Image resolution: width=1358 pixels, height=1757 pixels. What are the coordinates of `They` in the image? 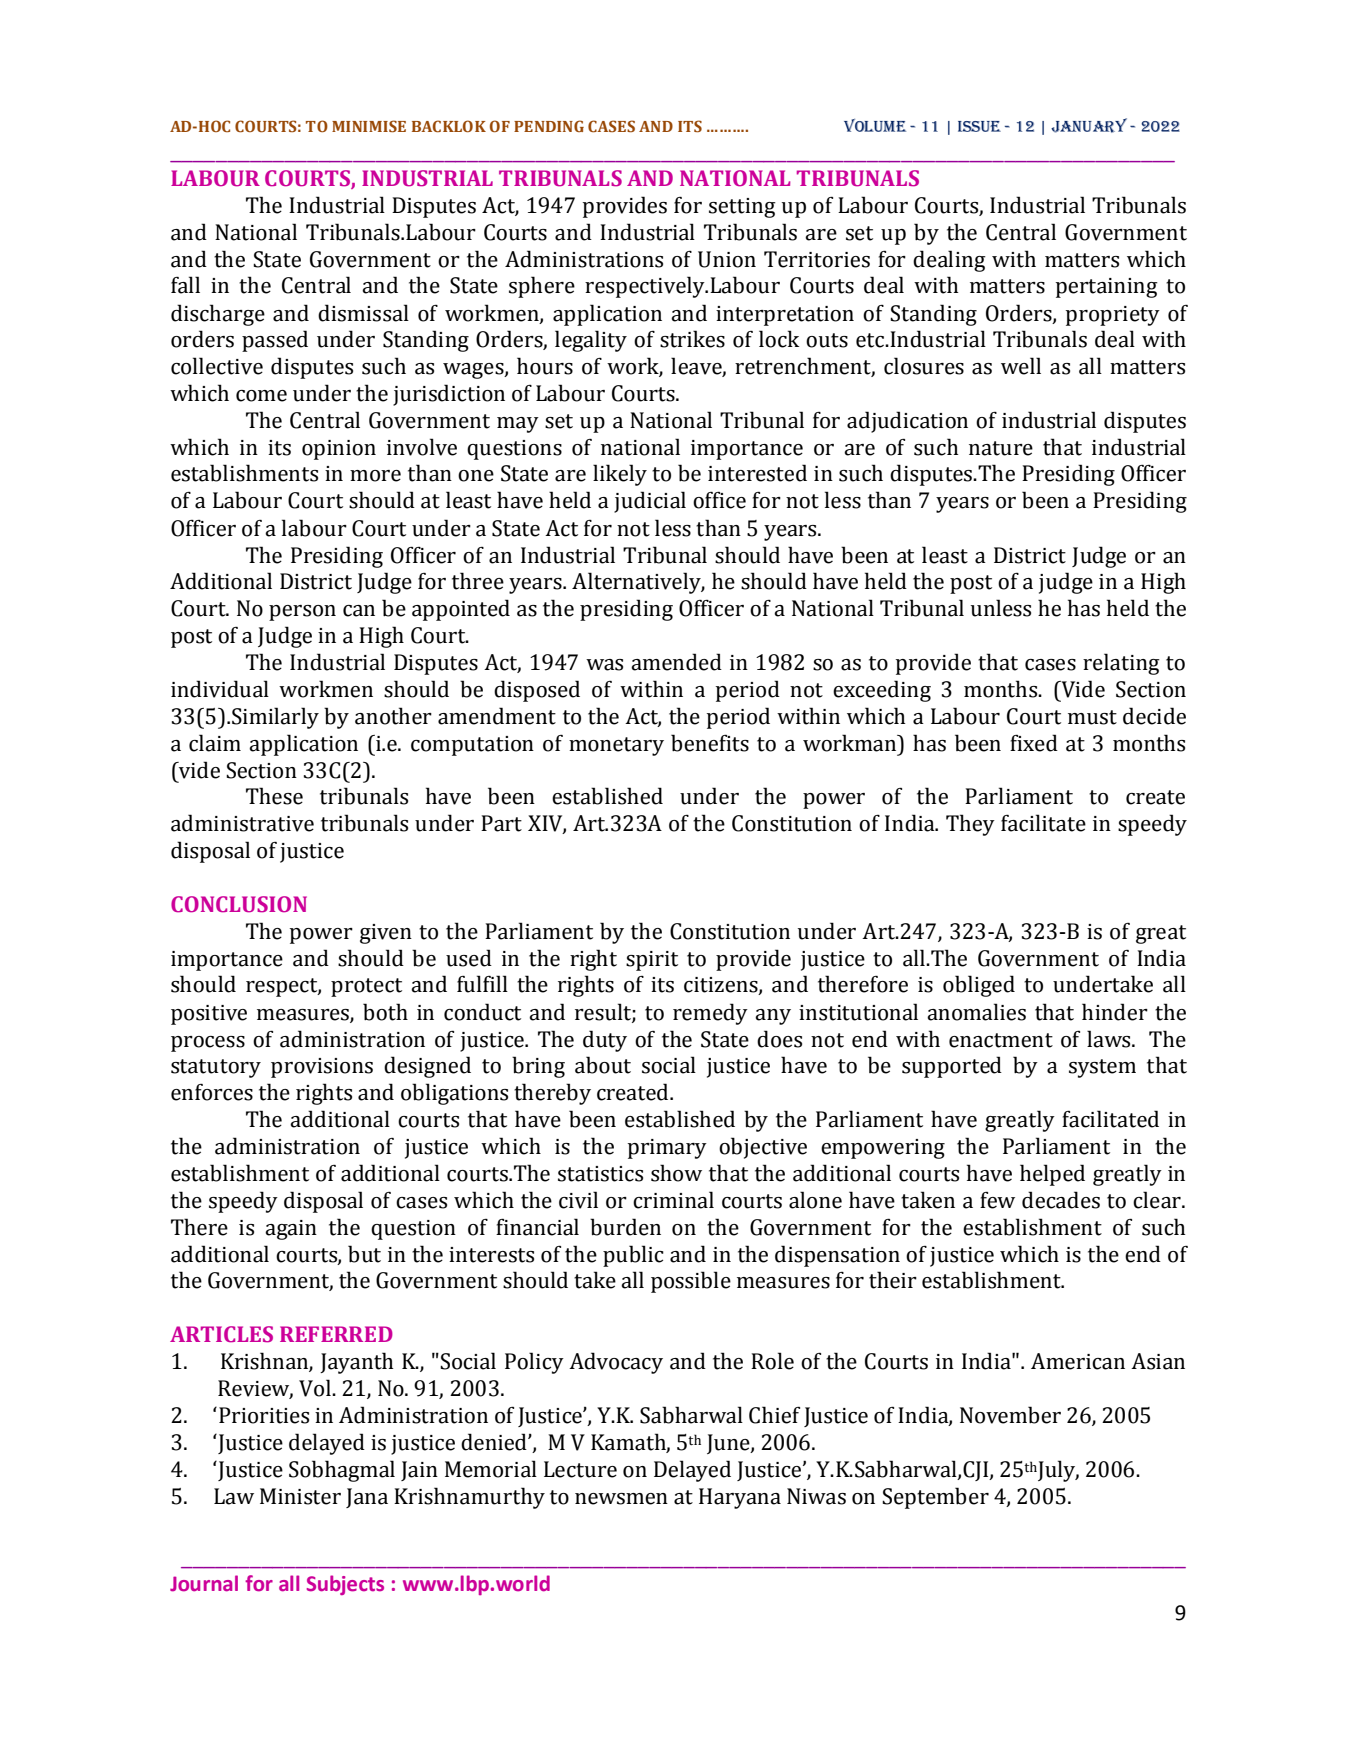 It's located at (970, 825).
